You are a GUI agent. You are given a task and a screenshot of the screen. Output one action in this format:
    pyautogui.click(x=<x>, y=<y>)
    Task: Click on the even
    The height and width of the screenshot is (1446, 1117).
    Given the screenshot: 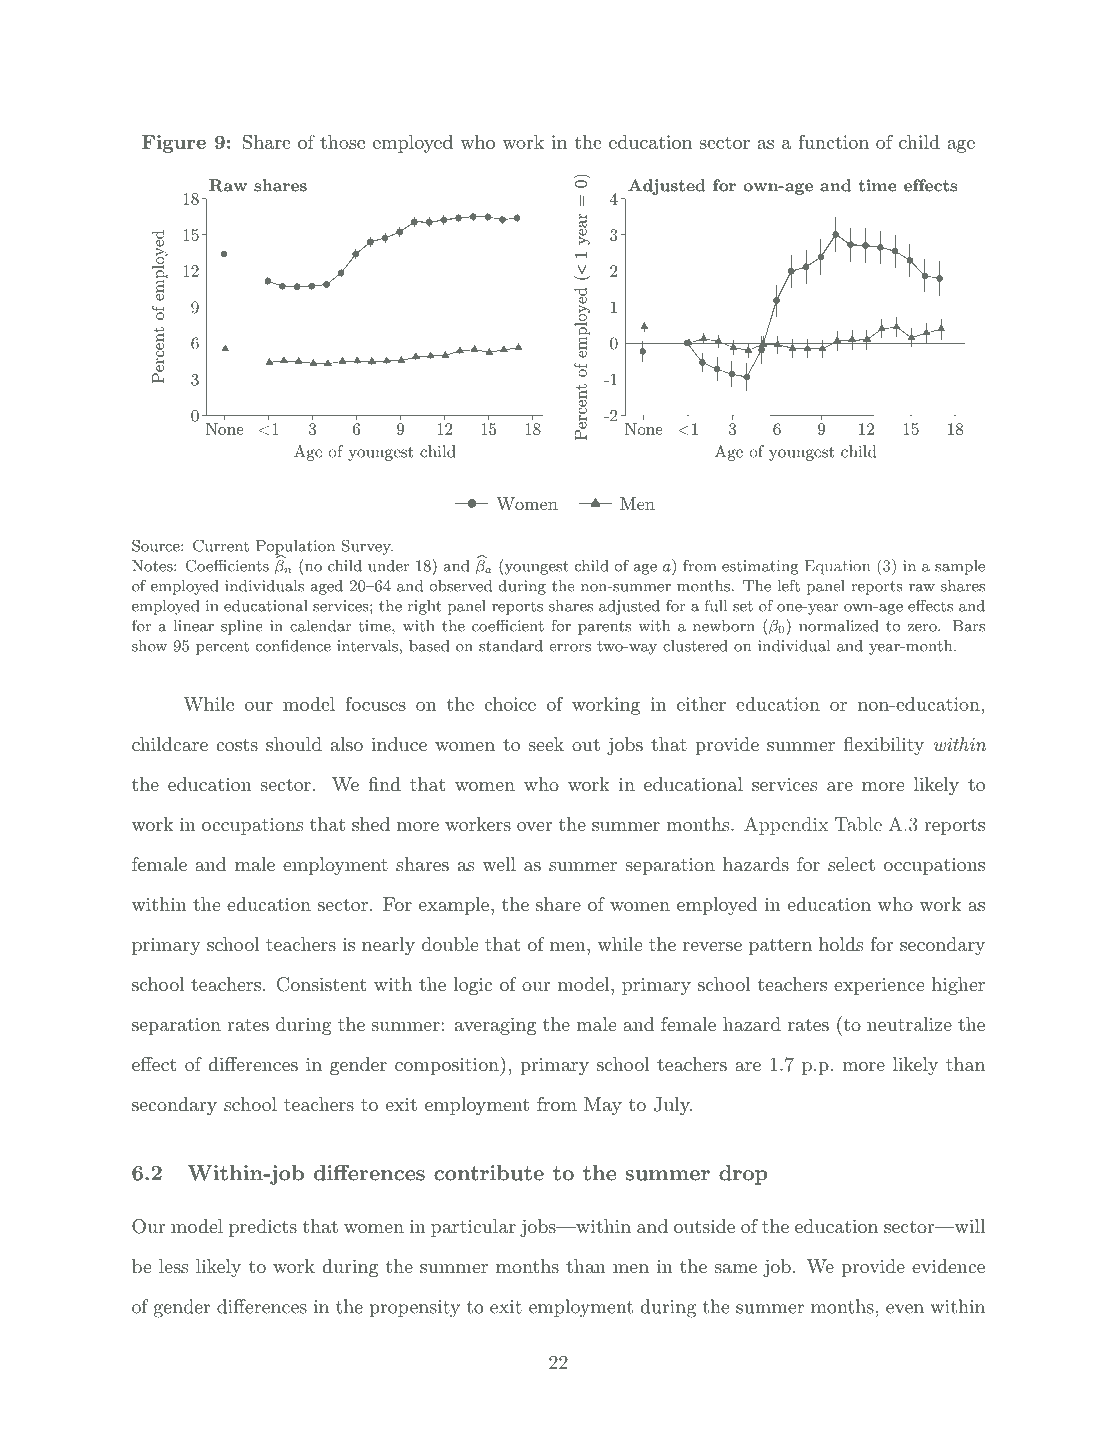 What is the action you would take?
    pyautogui.click(x=905, y=1309)
